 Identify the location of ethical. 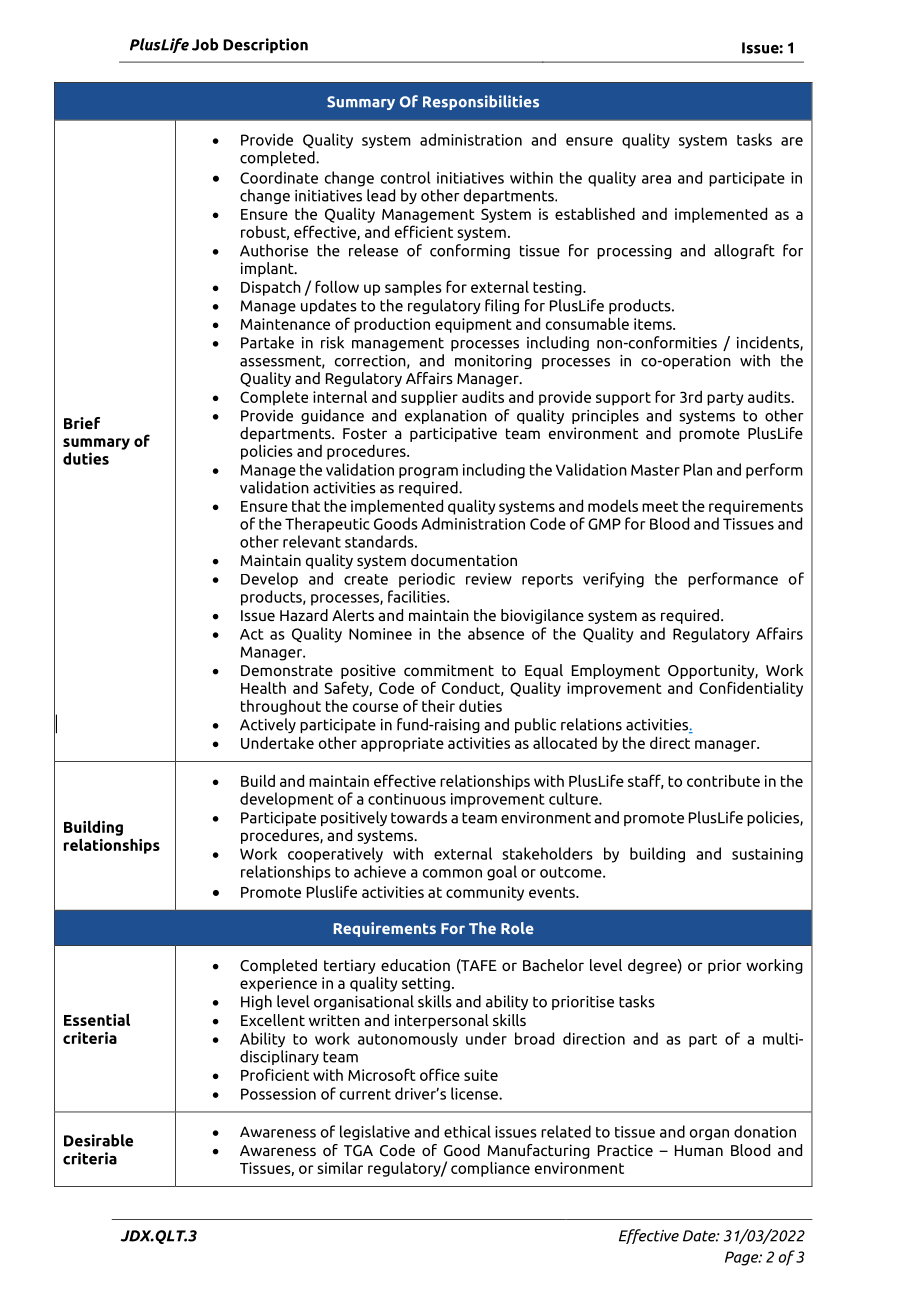
(467, 1131).
